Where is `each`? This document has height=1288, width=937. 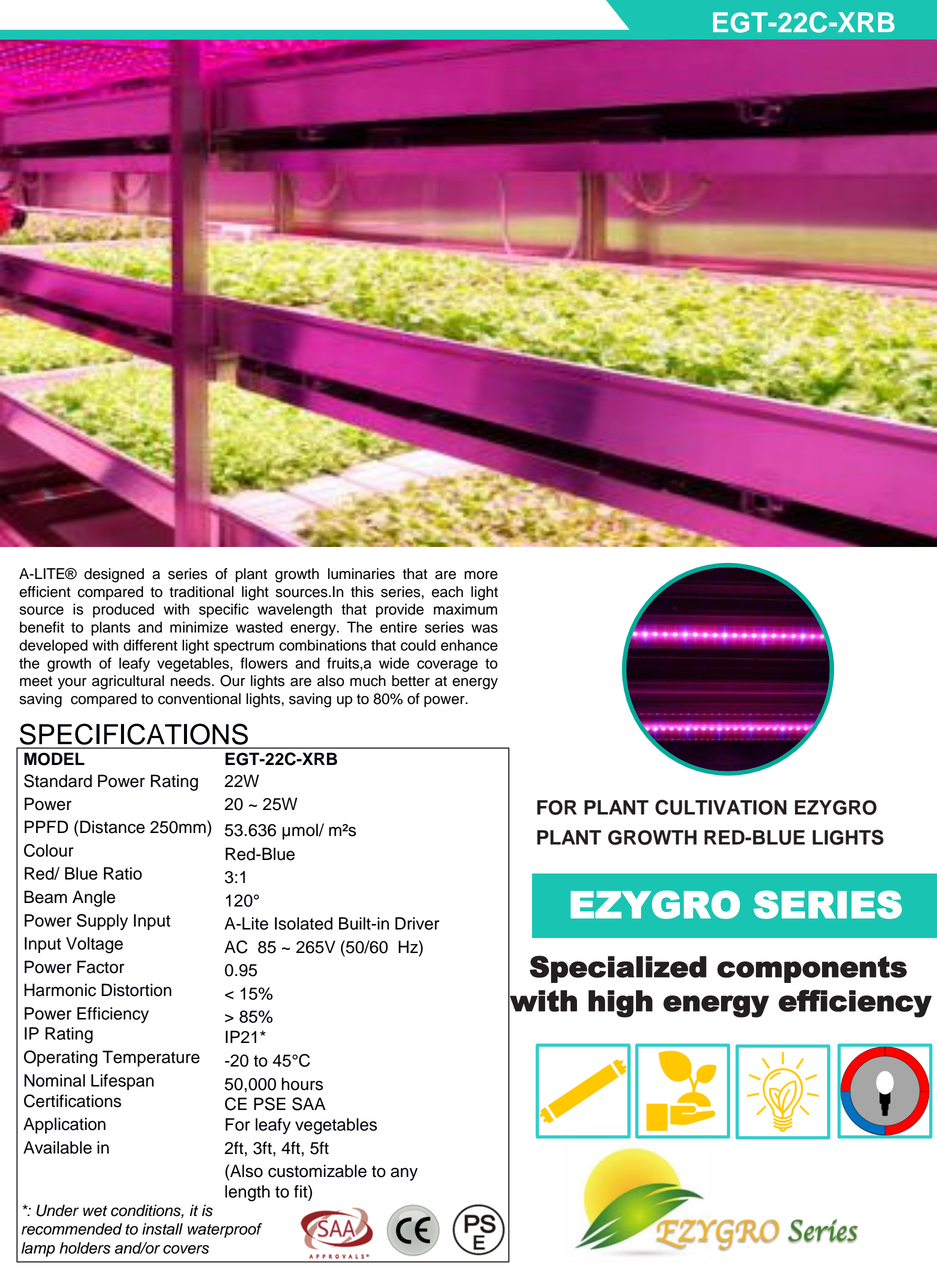
each is located at coordinates (447, 592).
